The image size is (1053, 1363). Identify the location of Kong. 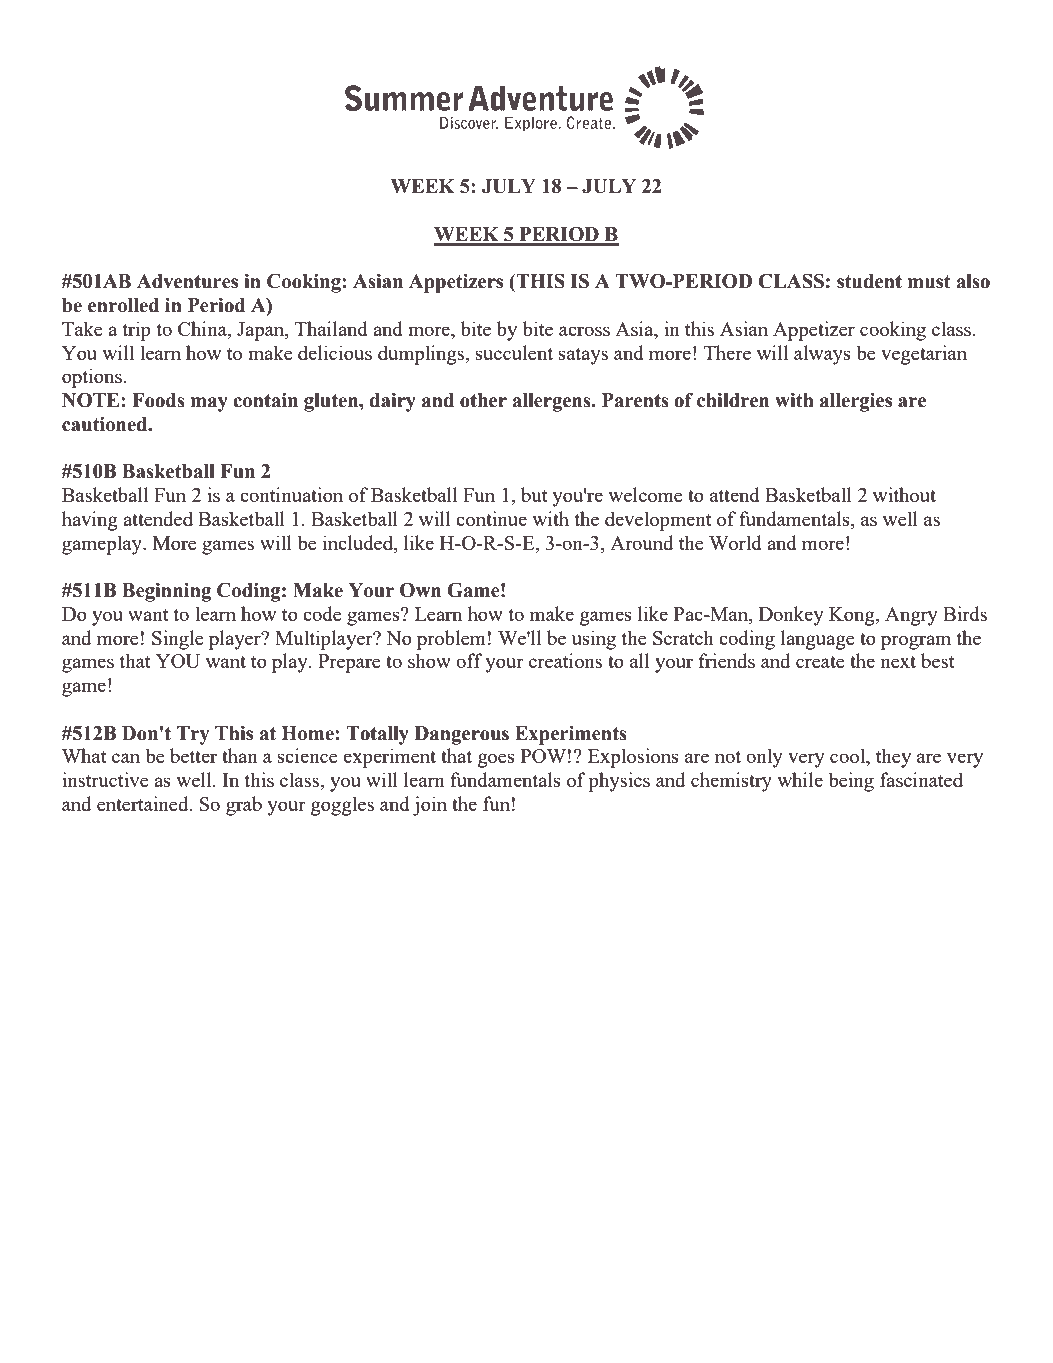
(853, 616).
